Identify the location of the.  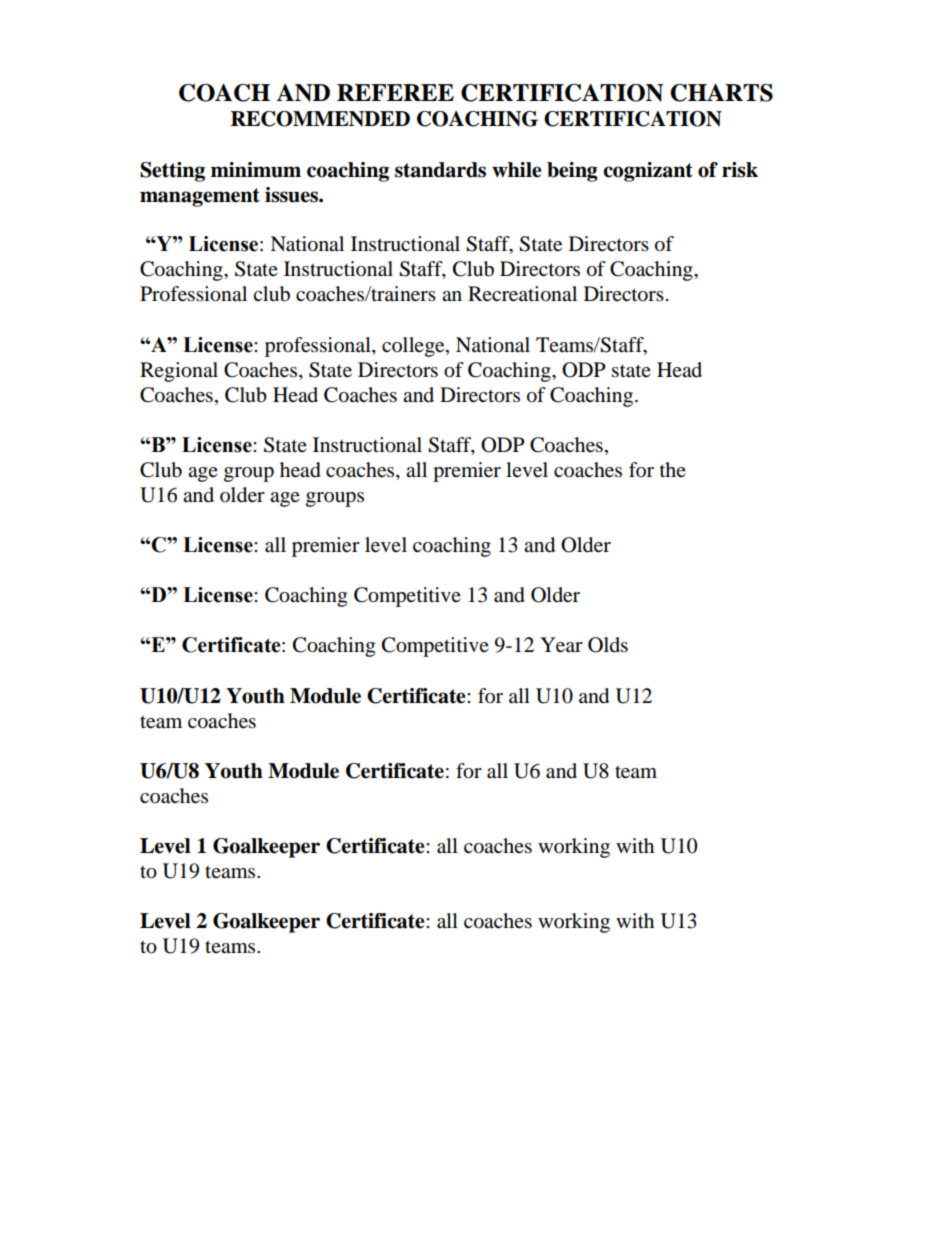
(673, 469).
